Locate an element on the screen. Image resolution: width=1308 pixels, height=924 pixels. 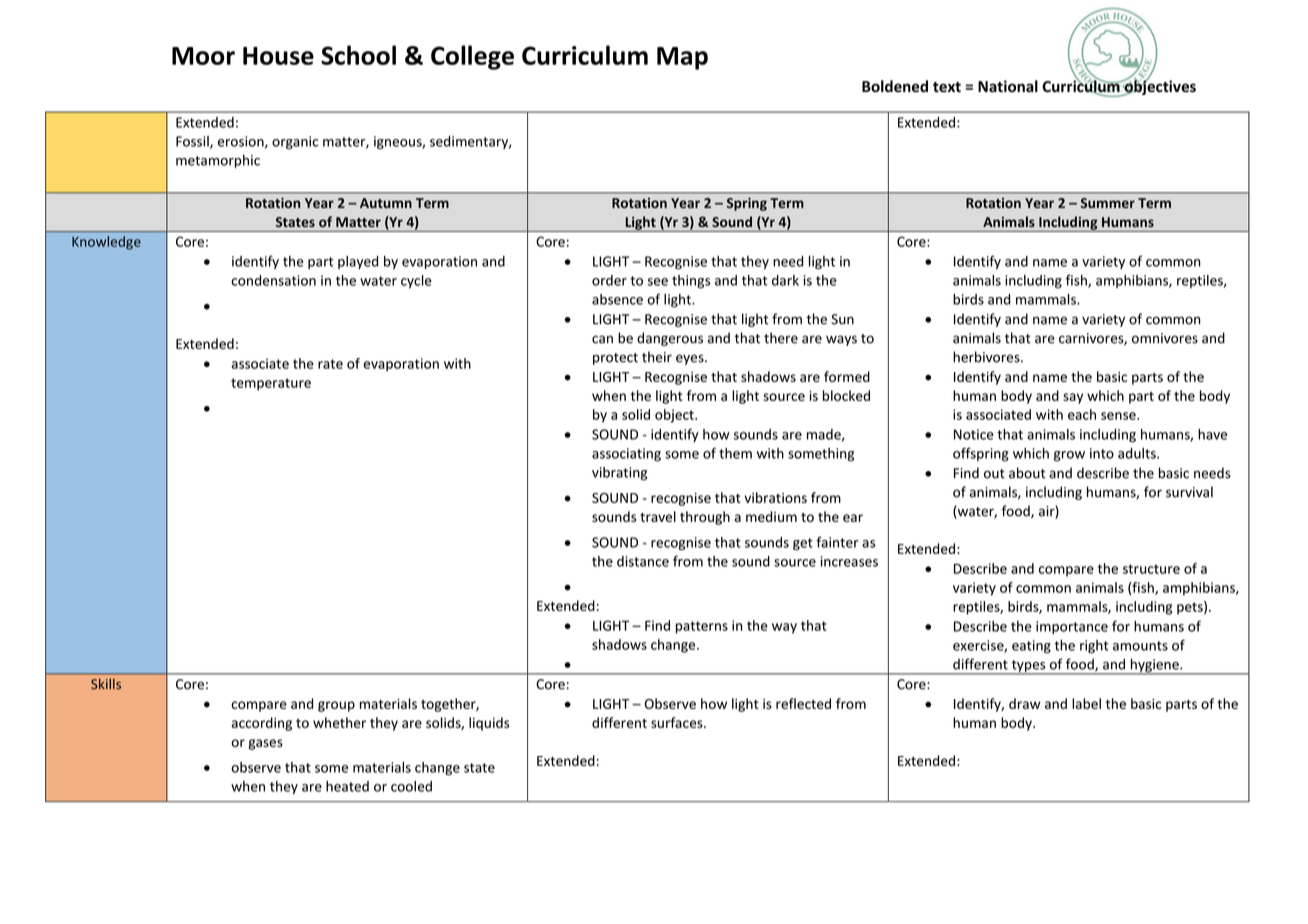
Moor is located at coordinates (203, 56).
